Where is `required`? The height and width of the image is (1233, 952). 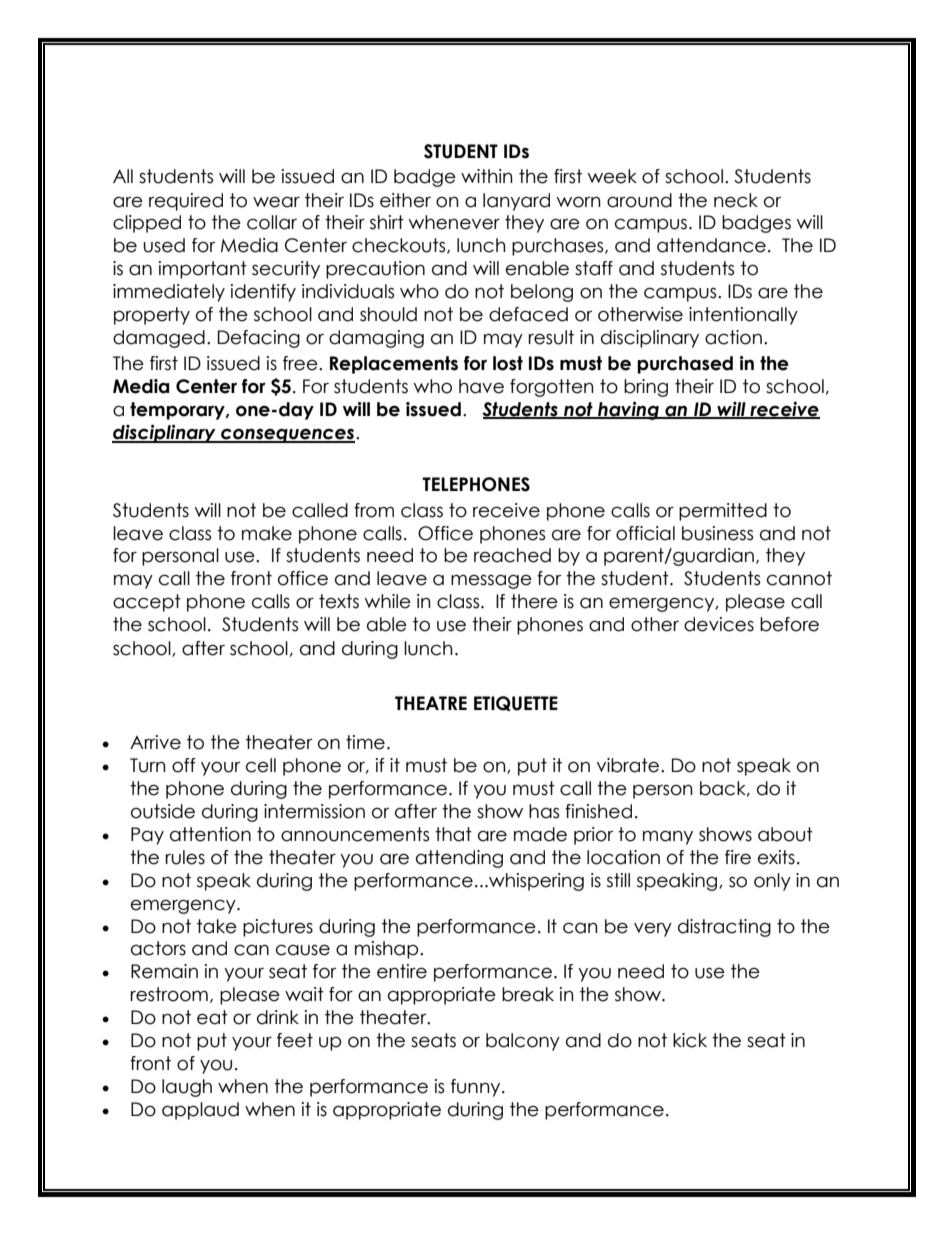 required is located at coordinates (186, 202).
